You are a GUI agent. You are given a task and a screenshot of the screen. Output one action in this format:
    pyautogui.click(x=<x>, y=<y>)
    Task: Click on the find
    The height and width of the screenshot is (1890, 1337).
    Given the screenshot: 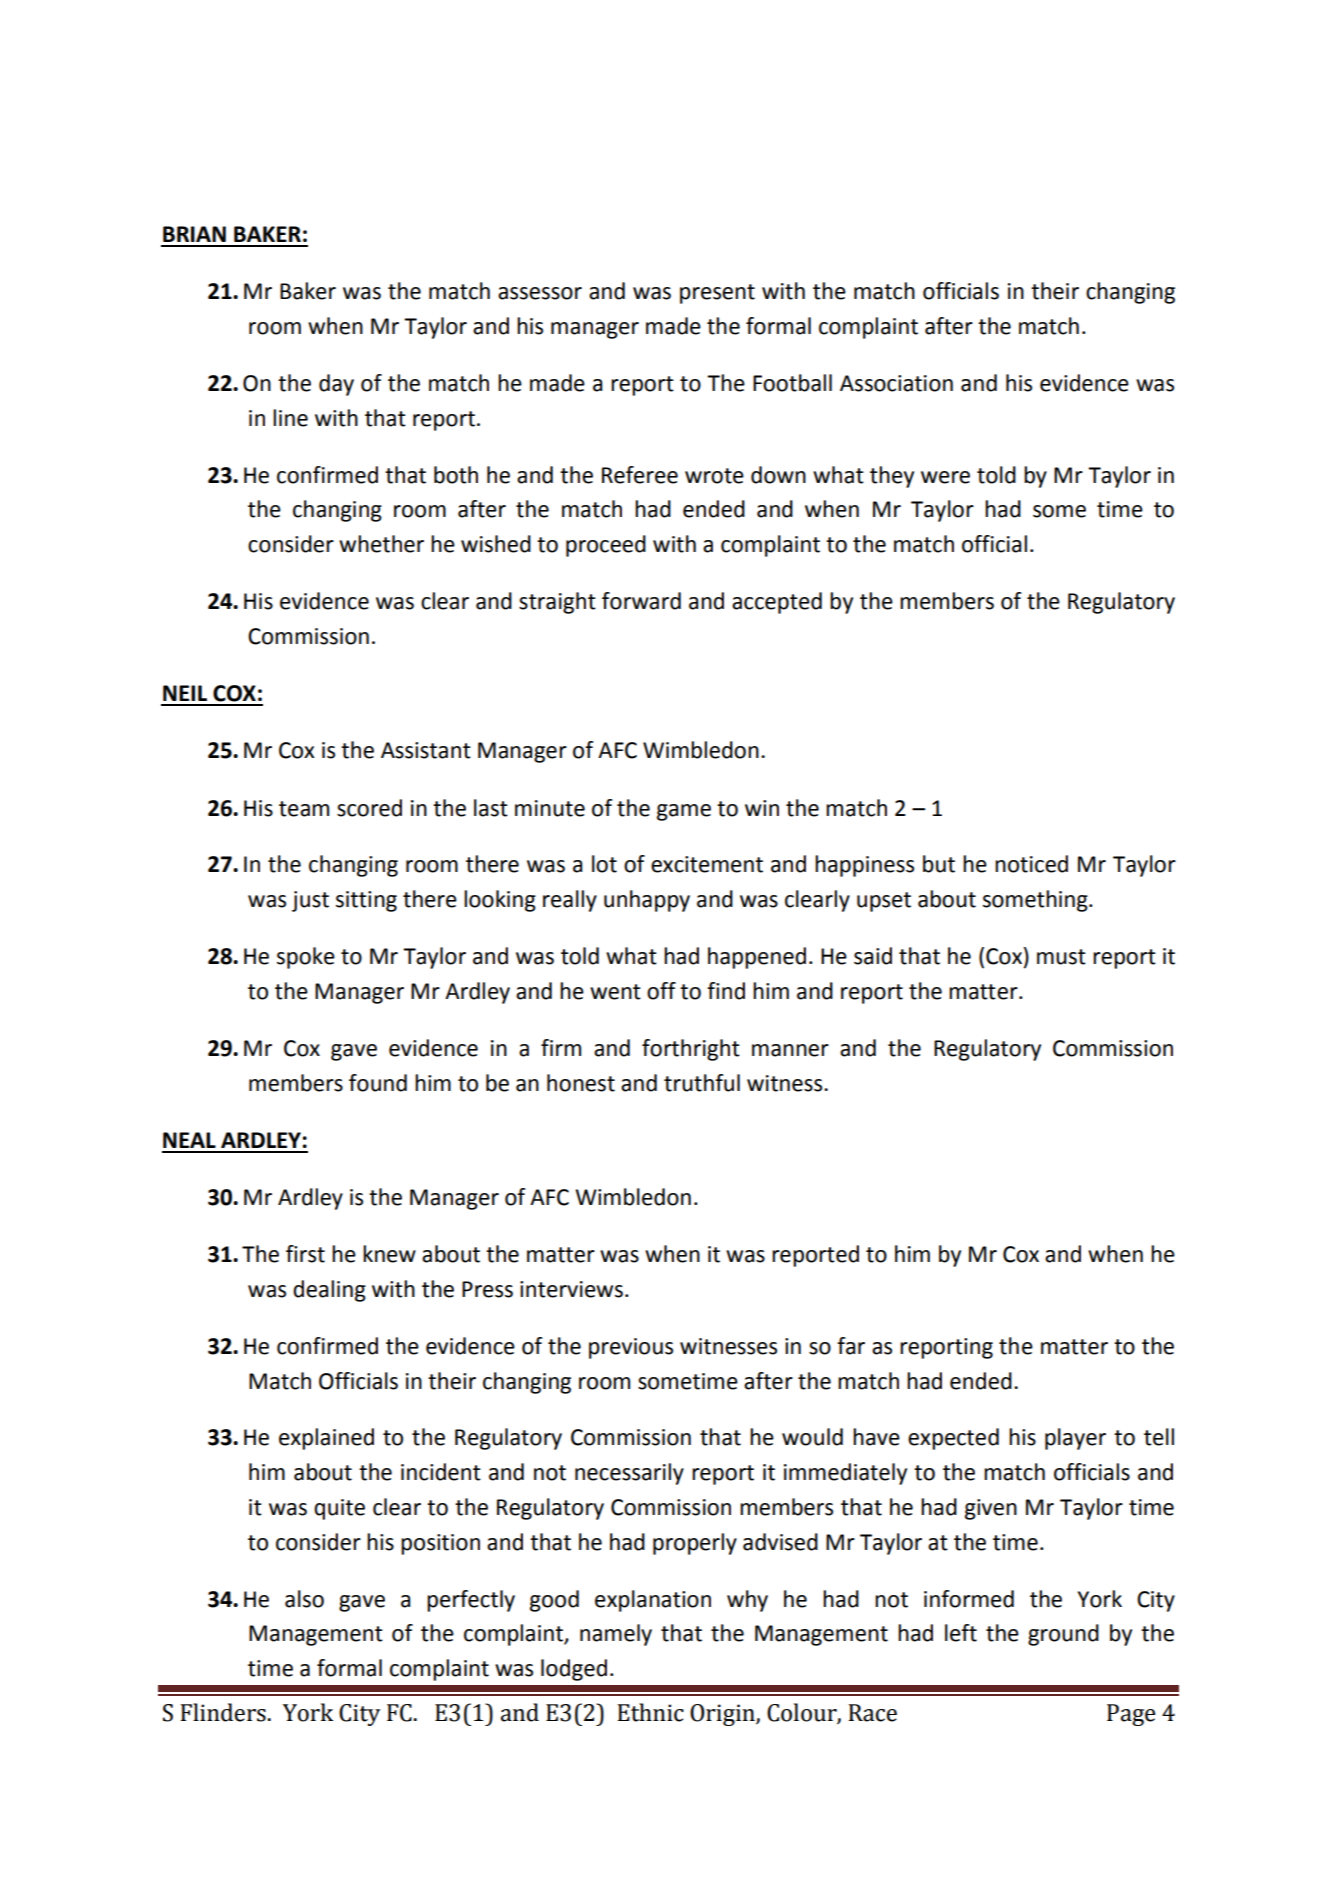 What is the action you would take?
    pyautogui.click(x=726, y=991)
